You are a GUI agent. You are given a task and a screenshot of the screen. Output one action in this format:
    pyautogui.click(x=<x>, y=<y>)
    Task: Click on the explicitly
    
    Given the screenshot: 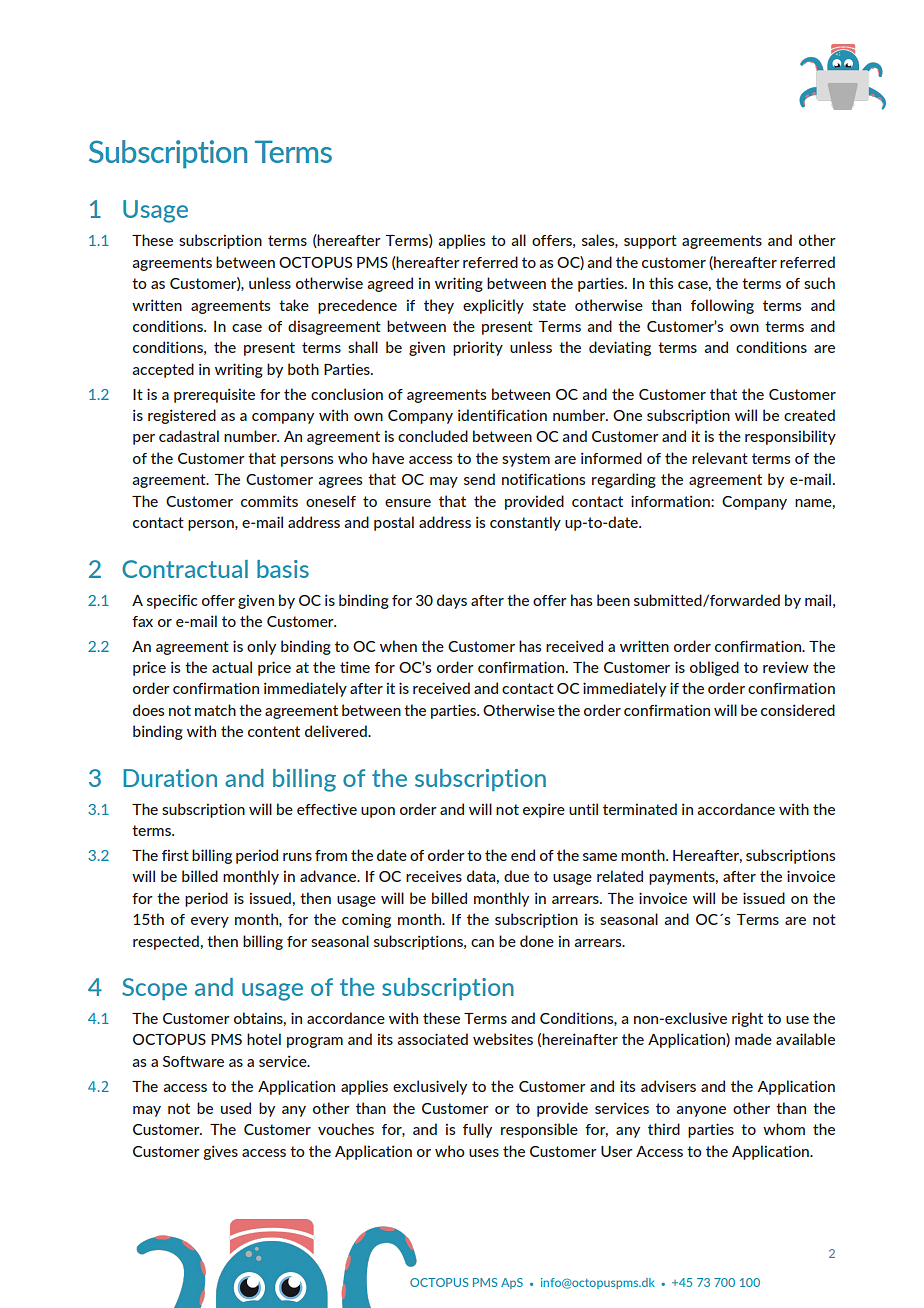 What is the action you would take?
    pyautogui.click(x=493, y=306)
